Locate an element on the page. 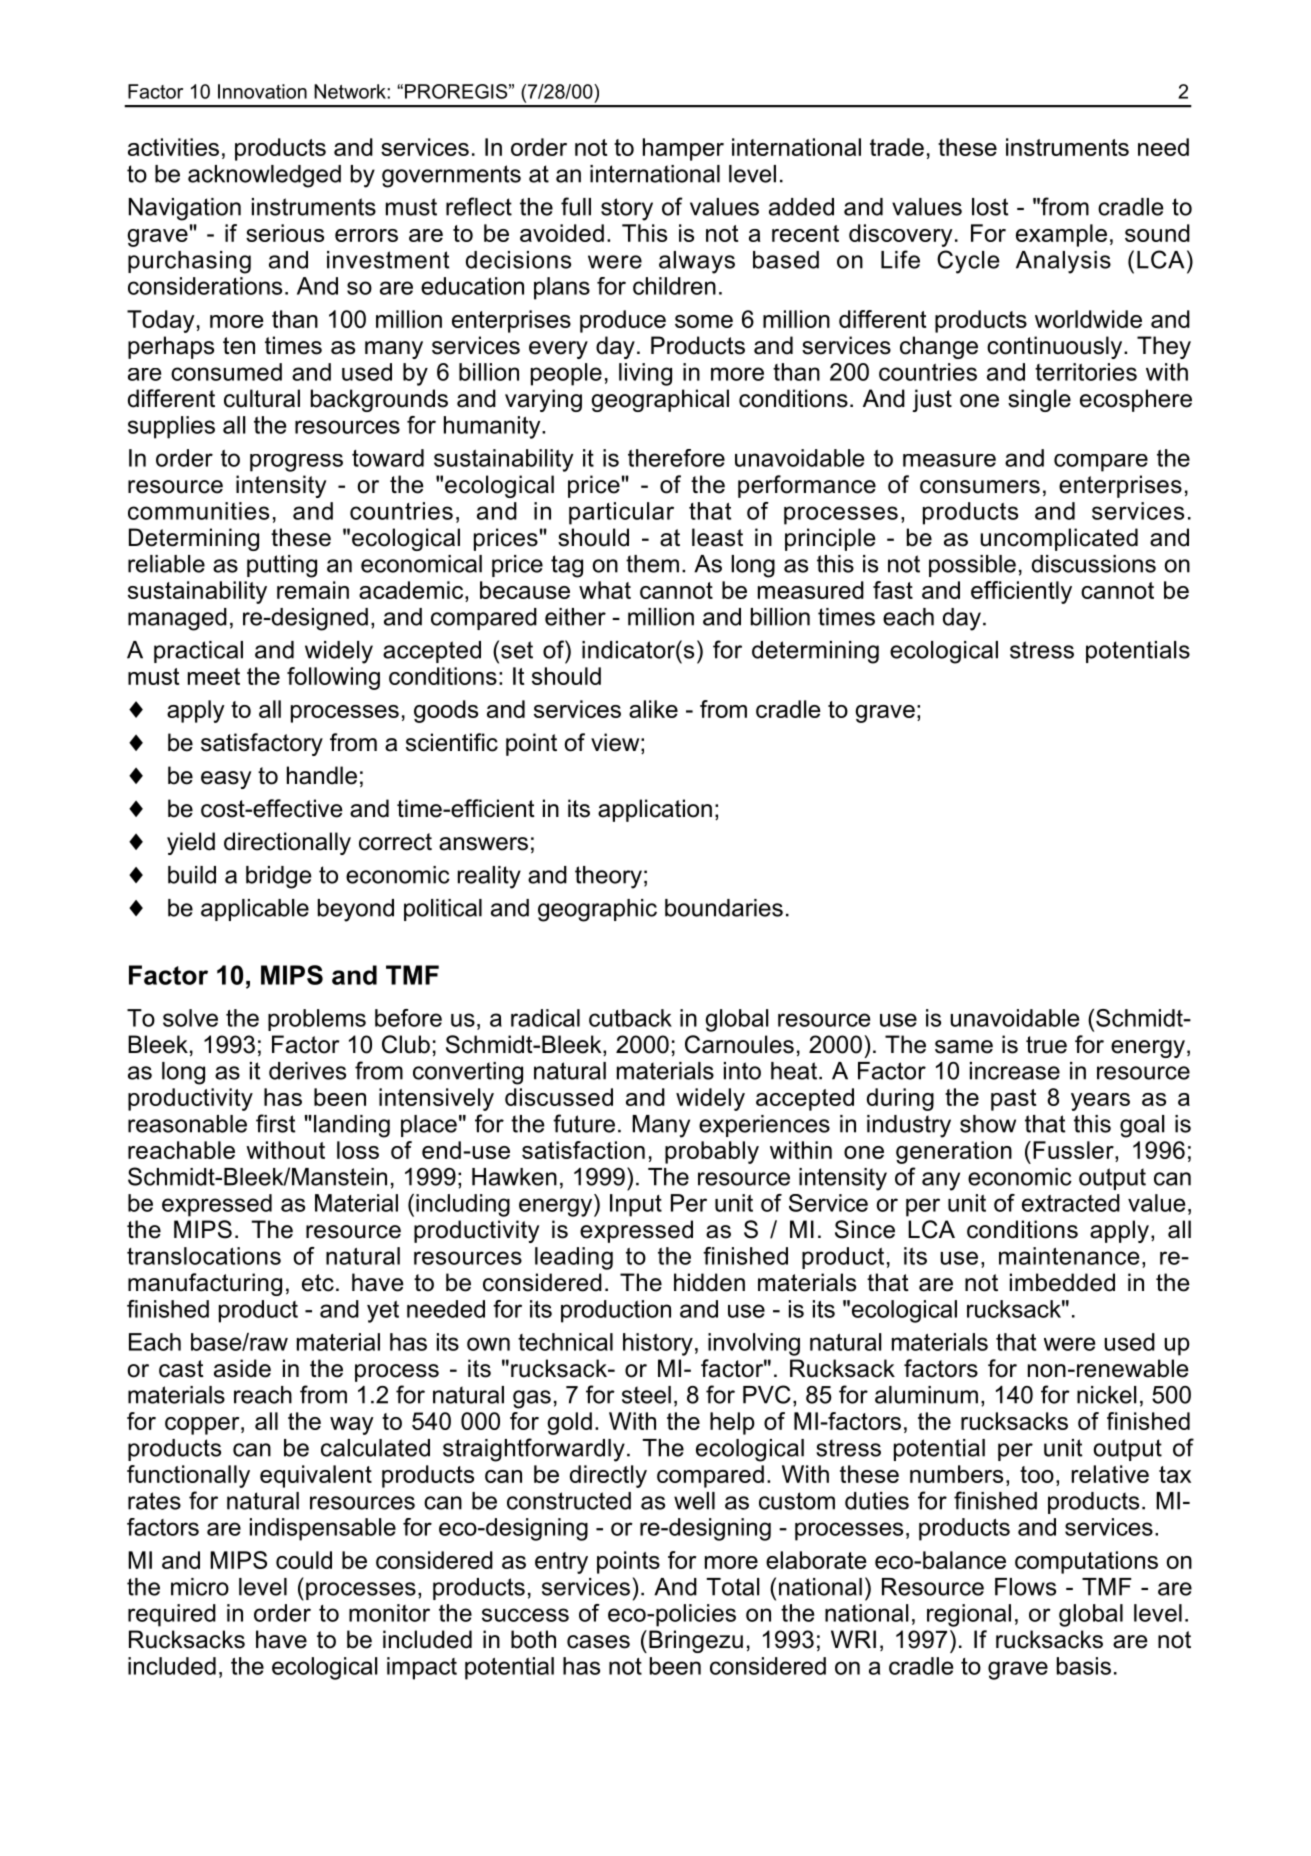 Image resolution: width=1311 pixels, height=1856 pixels. what is located at coordinates (605, 590).
